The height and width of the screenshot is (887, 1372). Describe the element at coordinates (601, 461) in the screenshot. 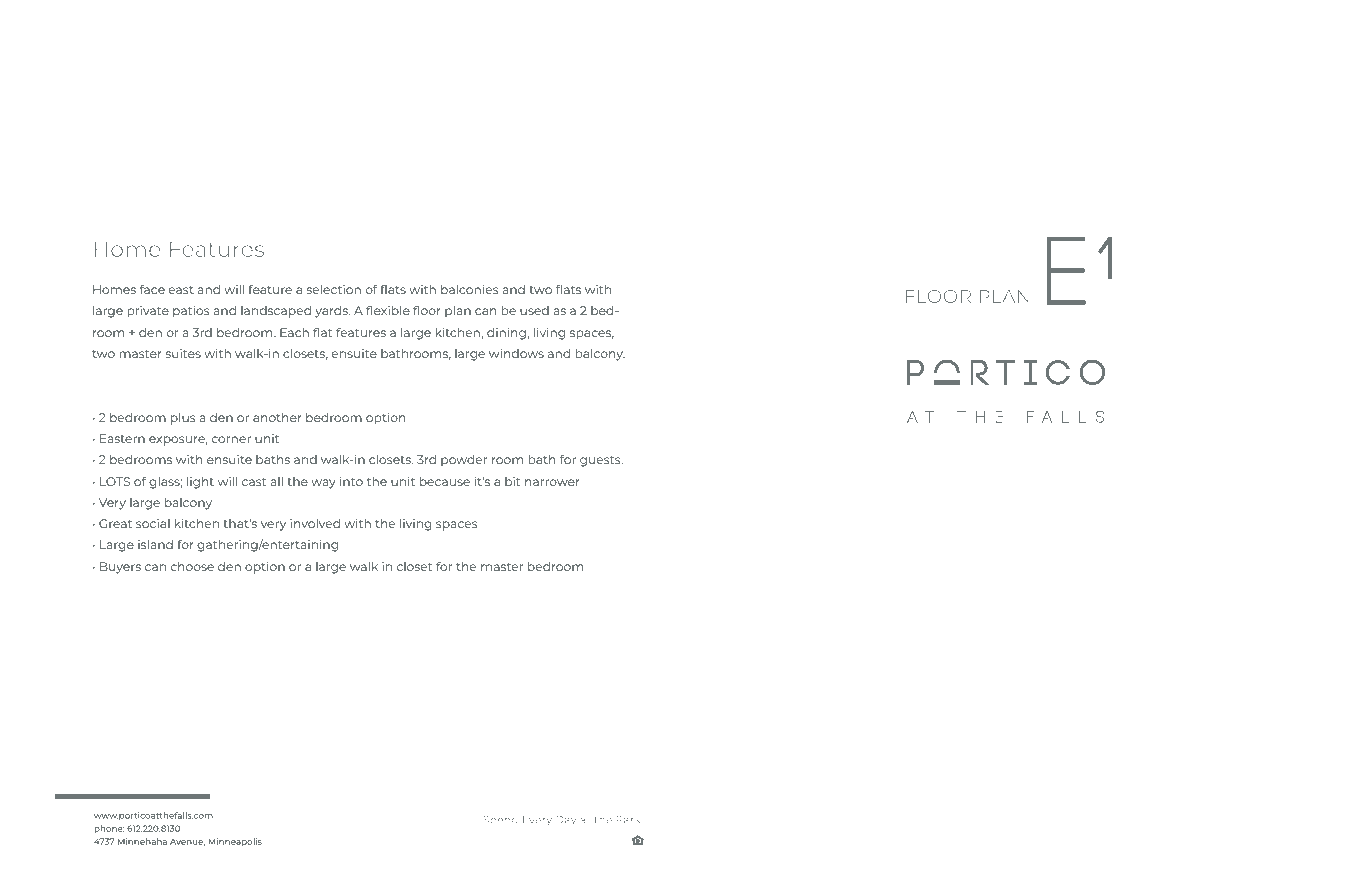

I see `guests` at that location.
